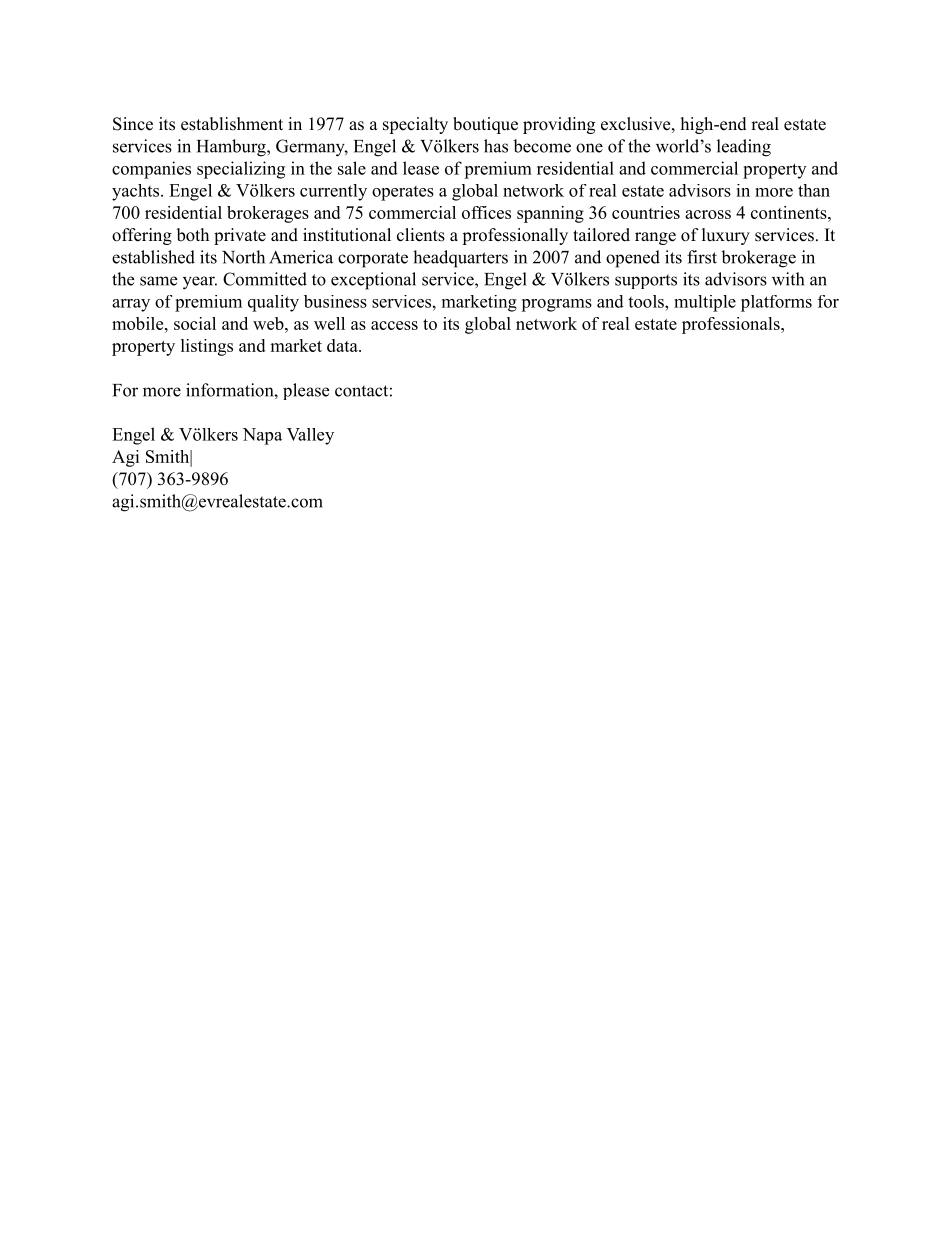 The image size is (952, 1233). I want to click on boutique, so click(485, 125).
